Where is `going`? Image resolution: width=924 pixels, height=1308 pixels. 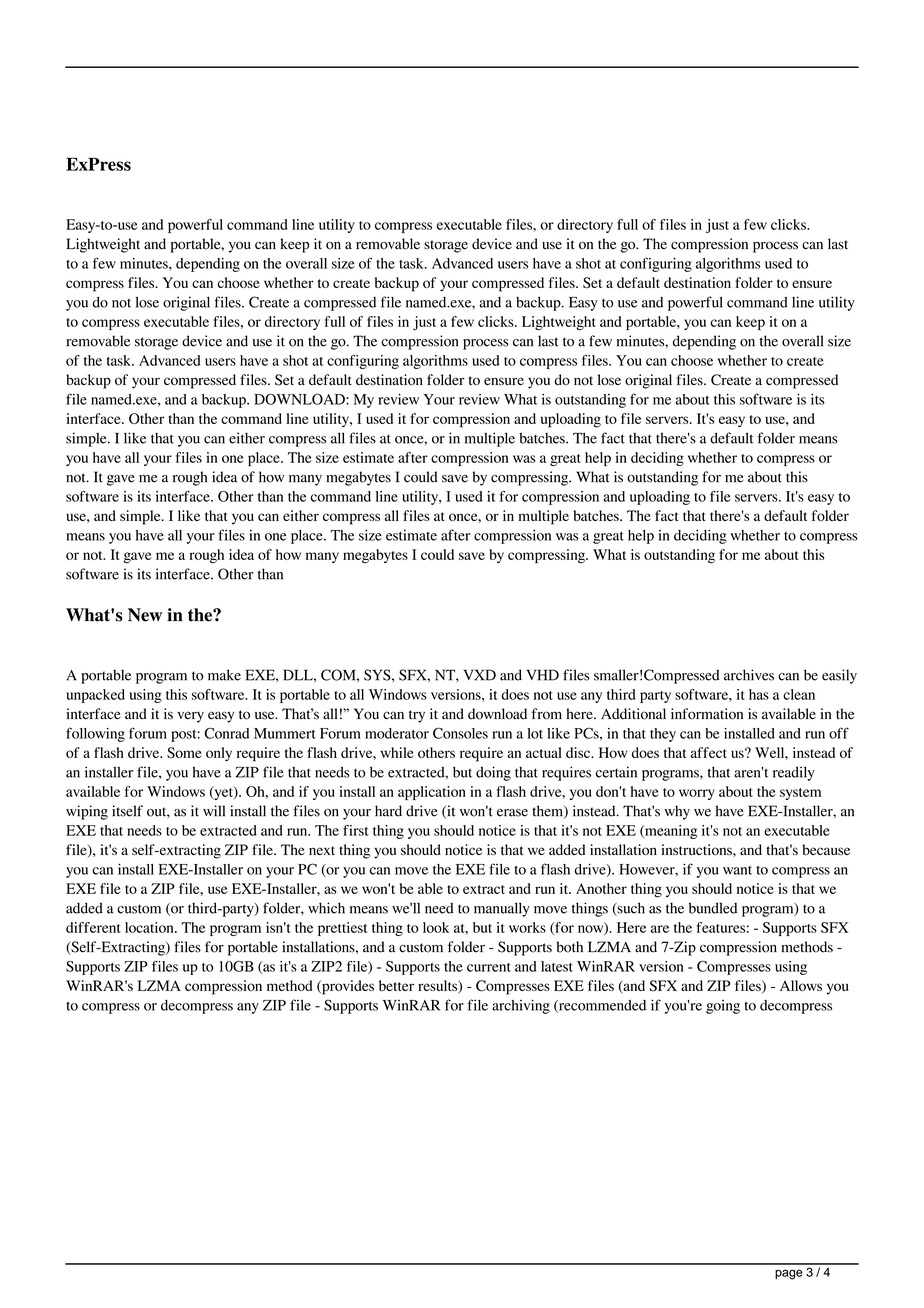
going is located at coordinates (723, 1007).
